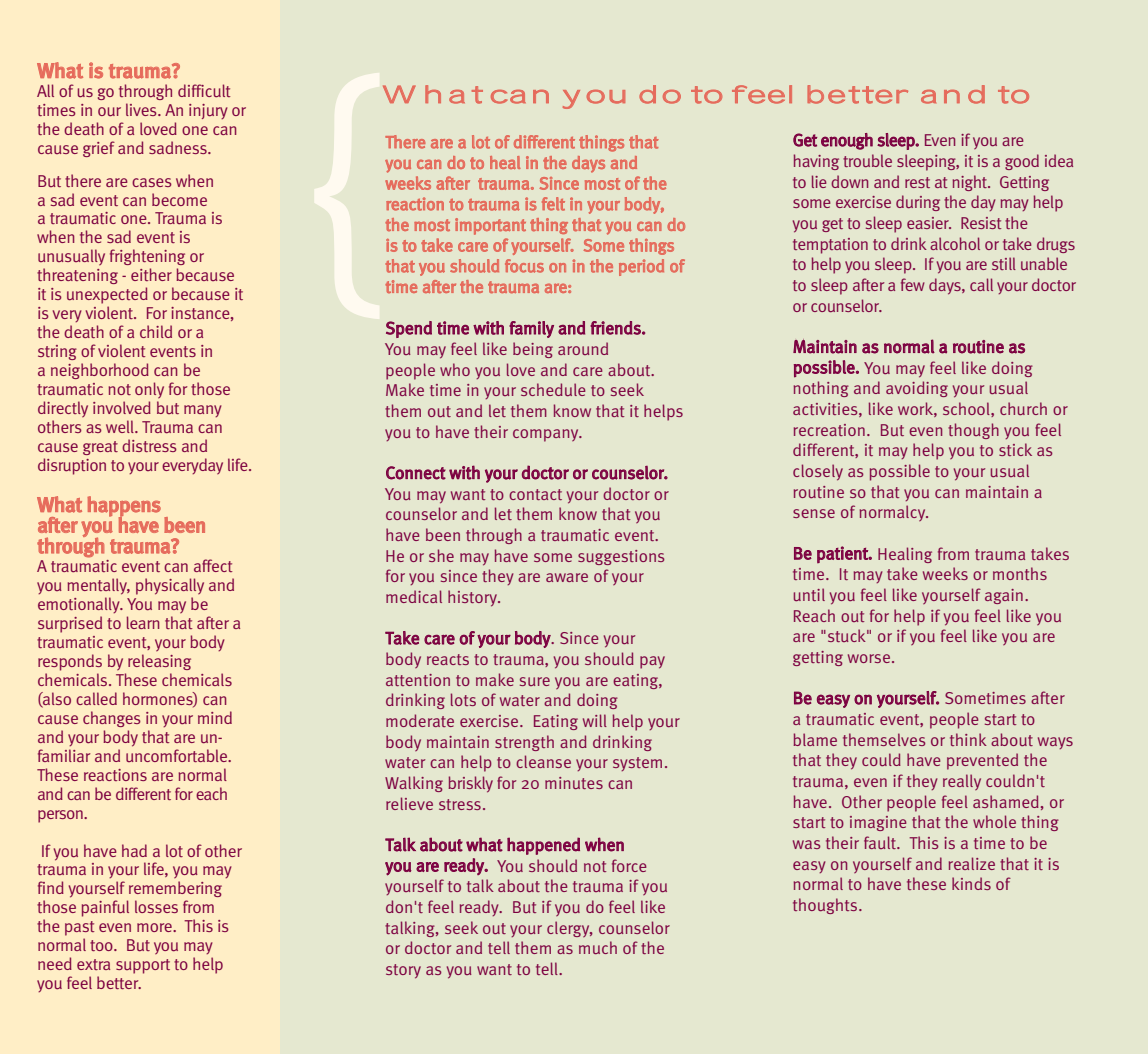  What do you see at coordinates (971, 883) in the image?
I see `kinds` at bounding box center [971, 883].
